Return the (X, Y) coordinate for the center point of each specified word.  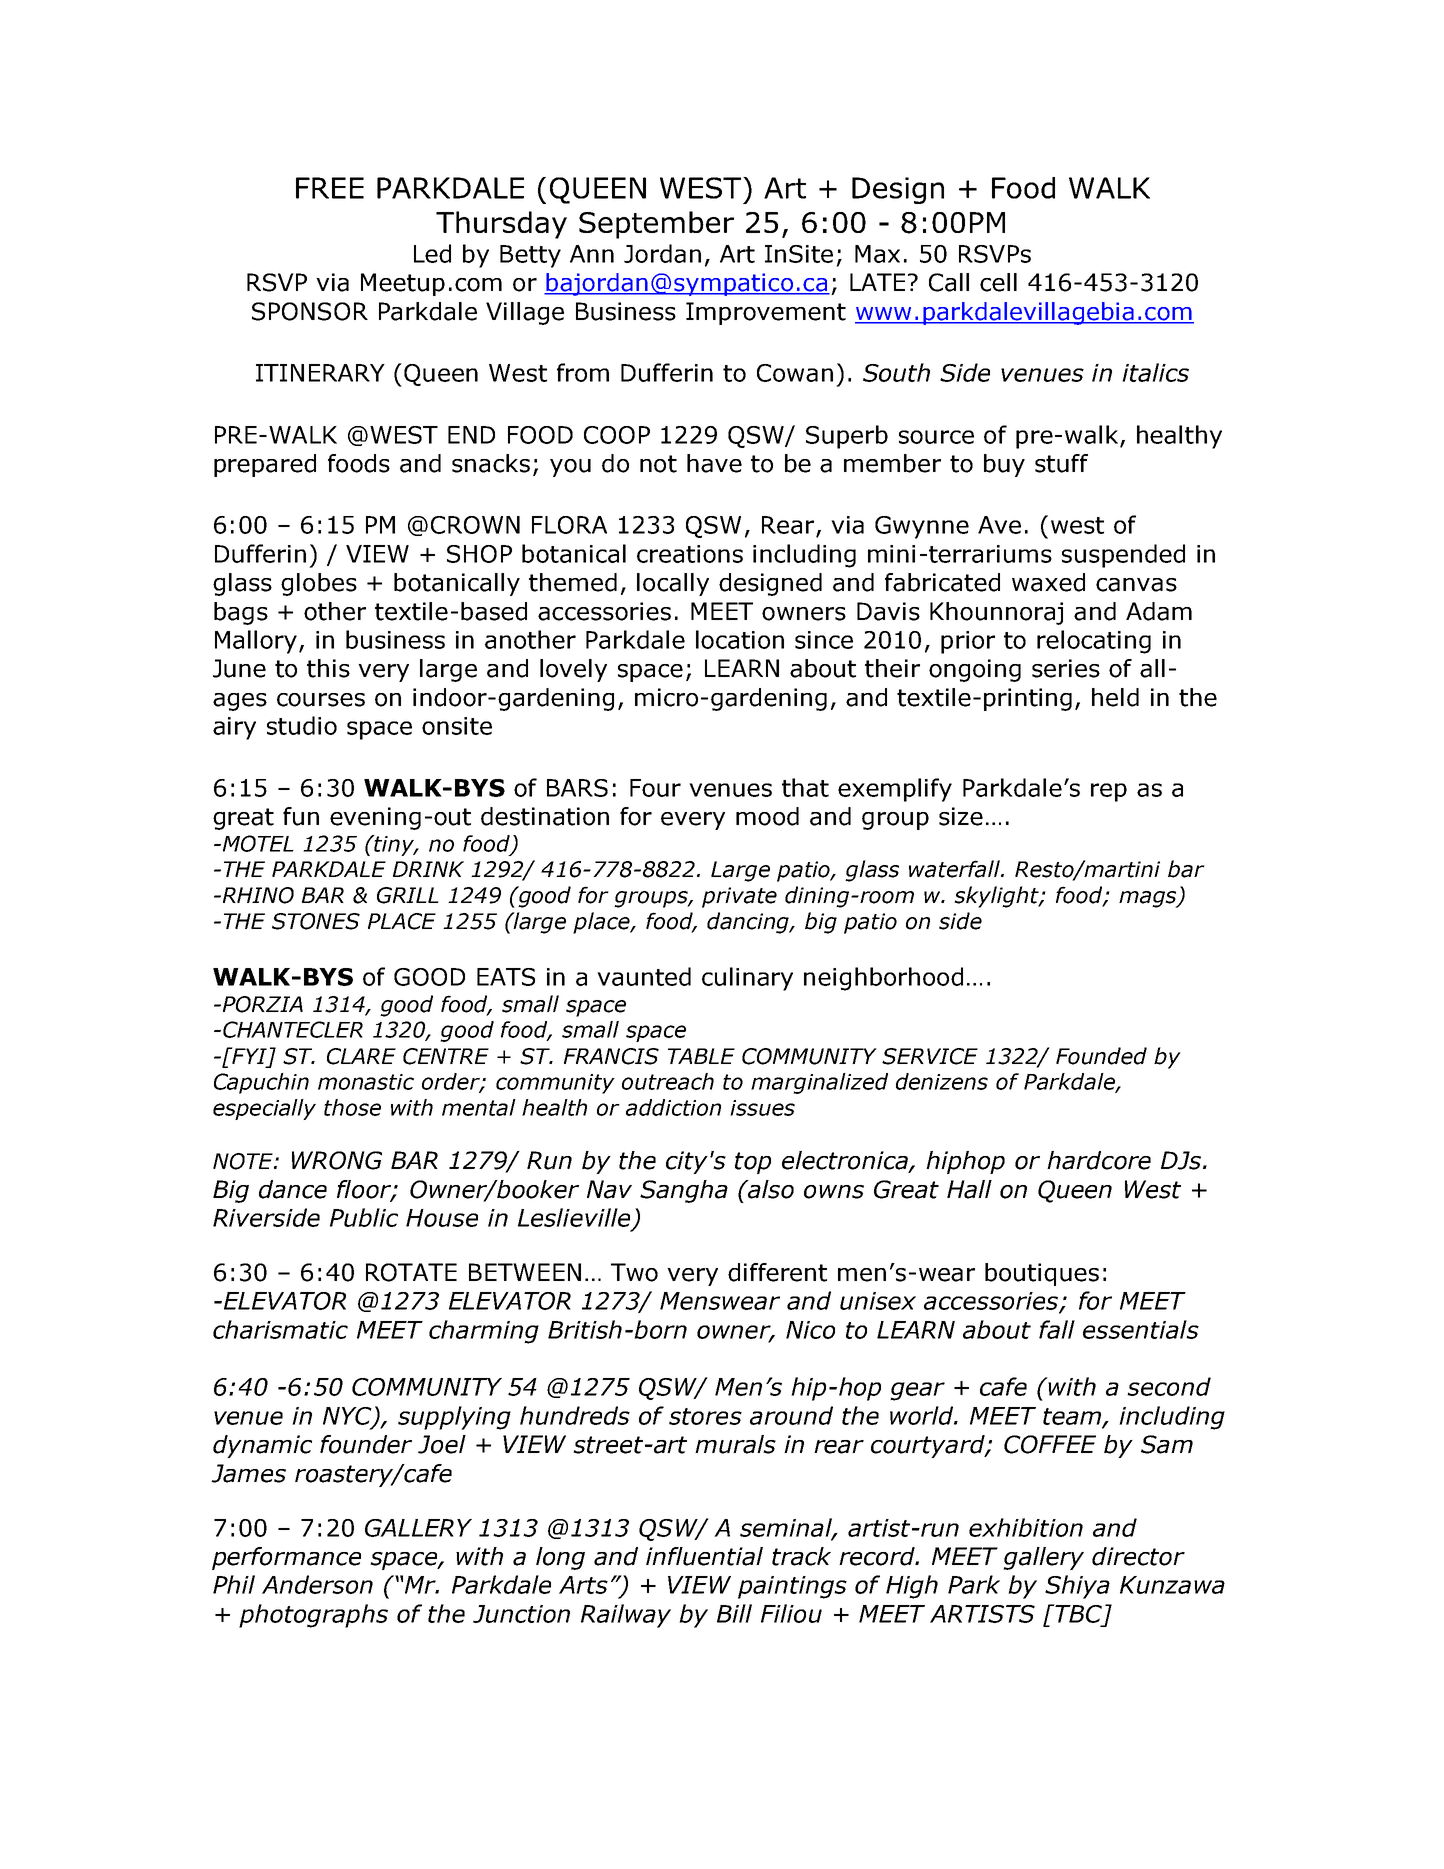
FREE (330, 188)
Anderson (317, 1584)
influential (704, 1556)
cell (998, 282)
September (656, 225)
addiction (673, 1107)
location (740, 639)
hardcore (1099, 1160)
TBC (1077, 1613)
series (1066, 668)
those (352, 1107)
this (328, 668)
